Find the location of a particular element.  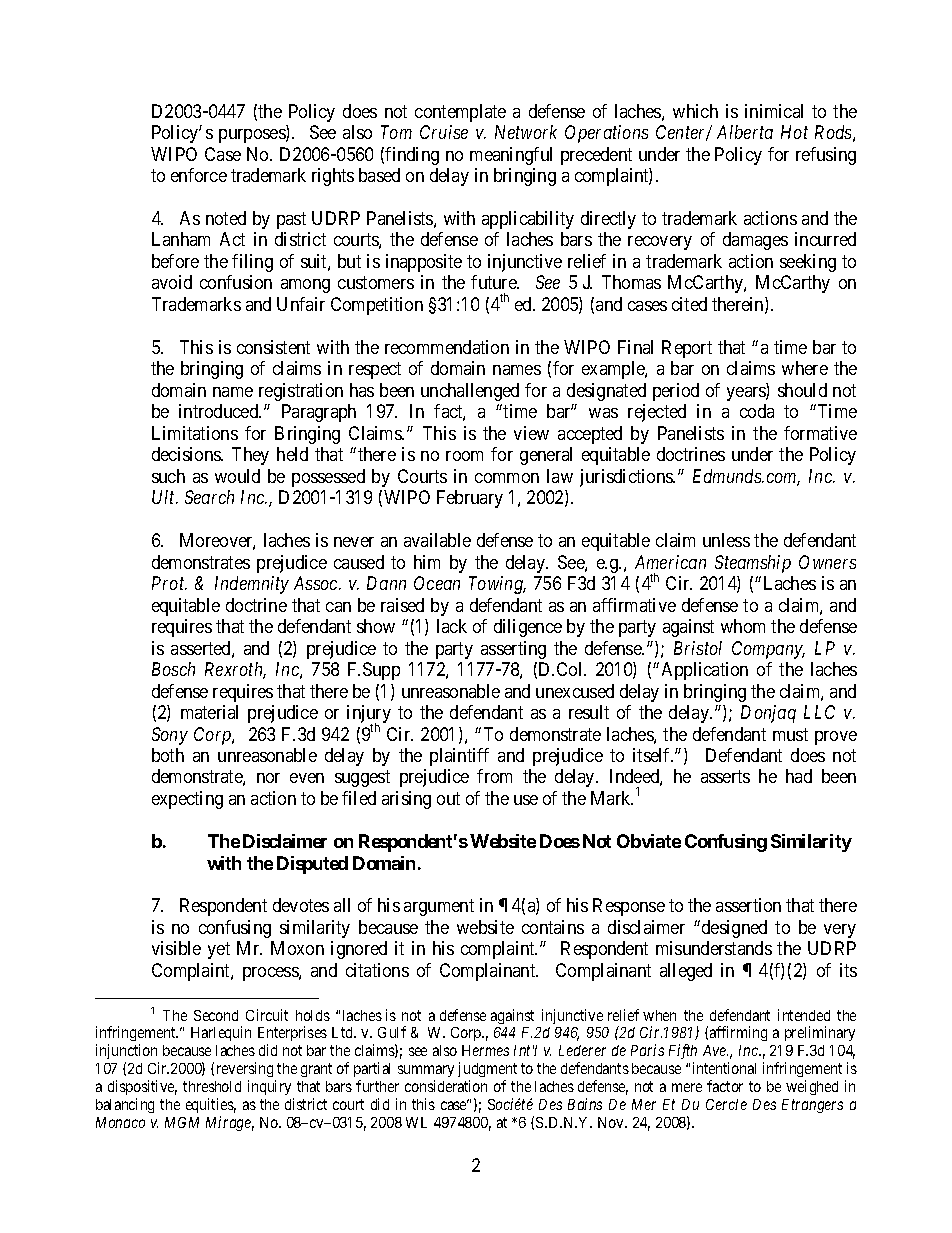

purposes is located at coordinates (253, 136).
